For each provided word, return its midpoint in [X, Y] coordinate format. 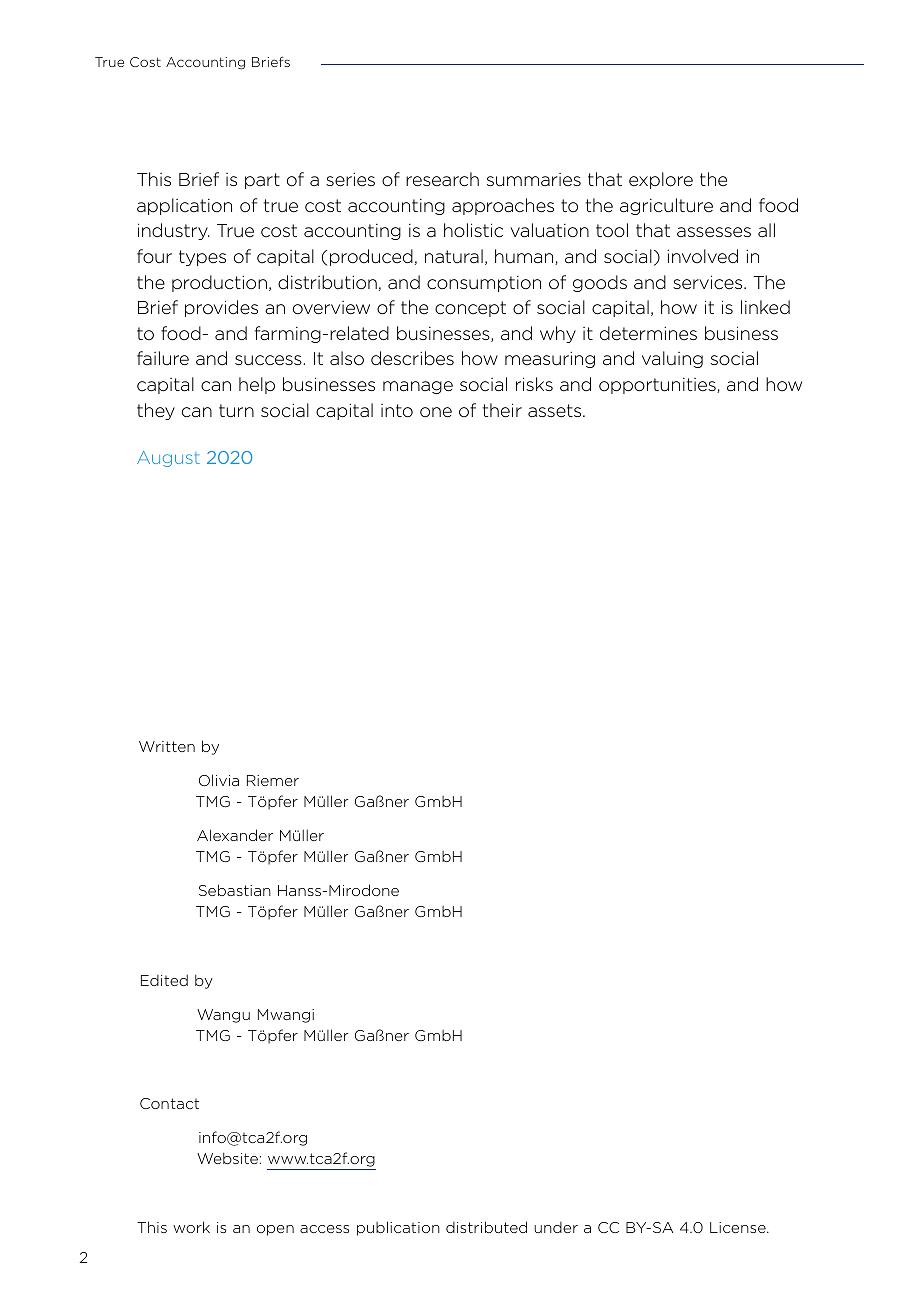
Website [227, 1158]
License [739, 1227]
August [168, 459]
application [184, 206]
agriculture [666, 206]
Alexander [235, 835]
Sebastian [235, 890]
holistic [473, 230]
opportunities [658, 386]
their [502, 410]
